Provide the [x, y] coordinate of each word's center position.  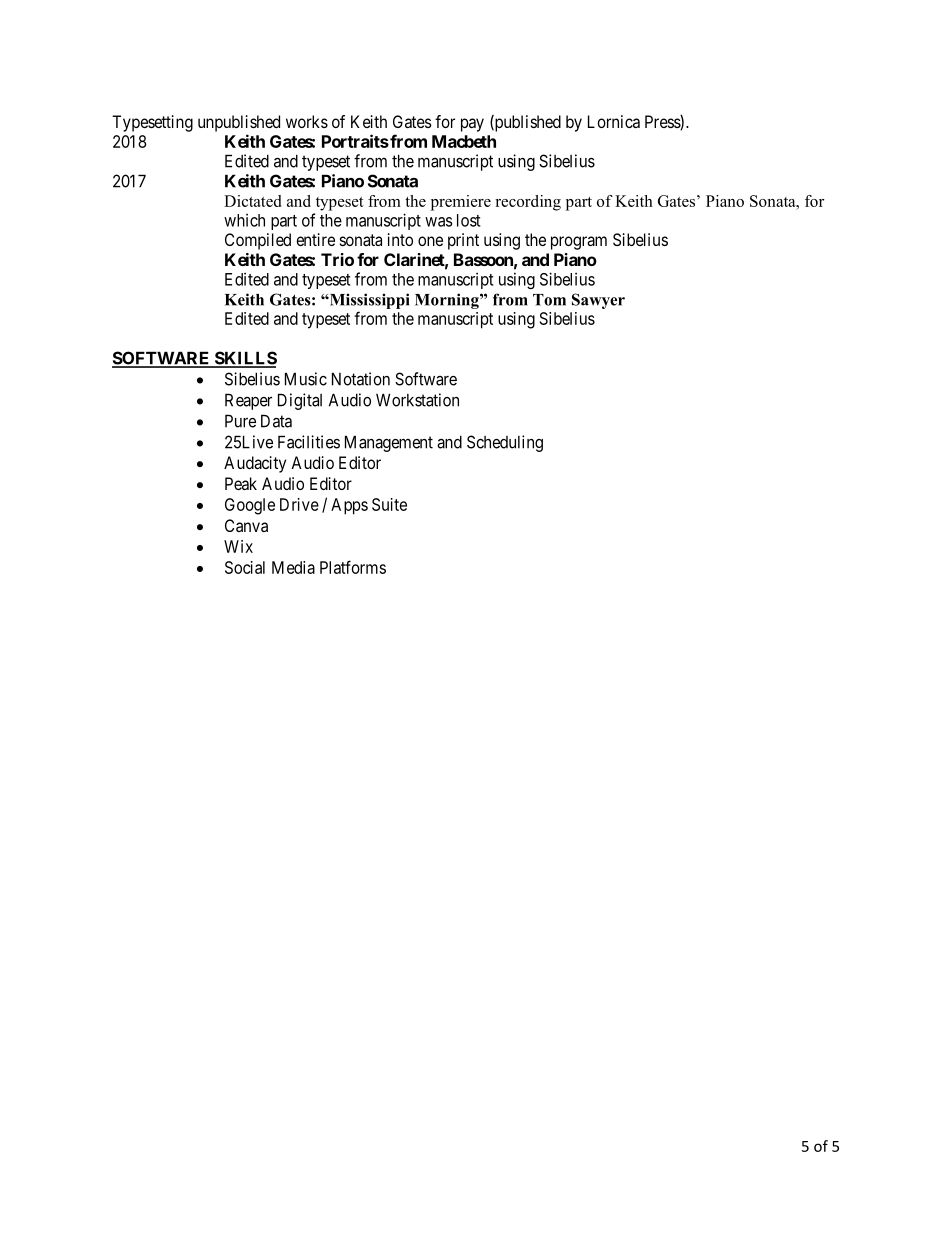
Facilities [309, 442]
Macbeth [464, 141]
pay [472, 125]
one [430, 241]
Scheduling [505, 443]
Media [293, 567]
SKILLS [244, 359]
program [579, 243]
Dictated [252, 201]
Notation [361, 379]
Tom [549, 300]
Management [389, 443]
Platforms [353, 567]
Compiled [258, 241]
